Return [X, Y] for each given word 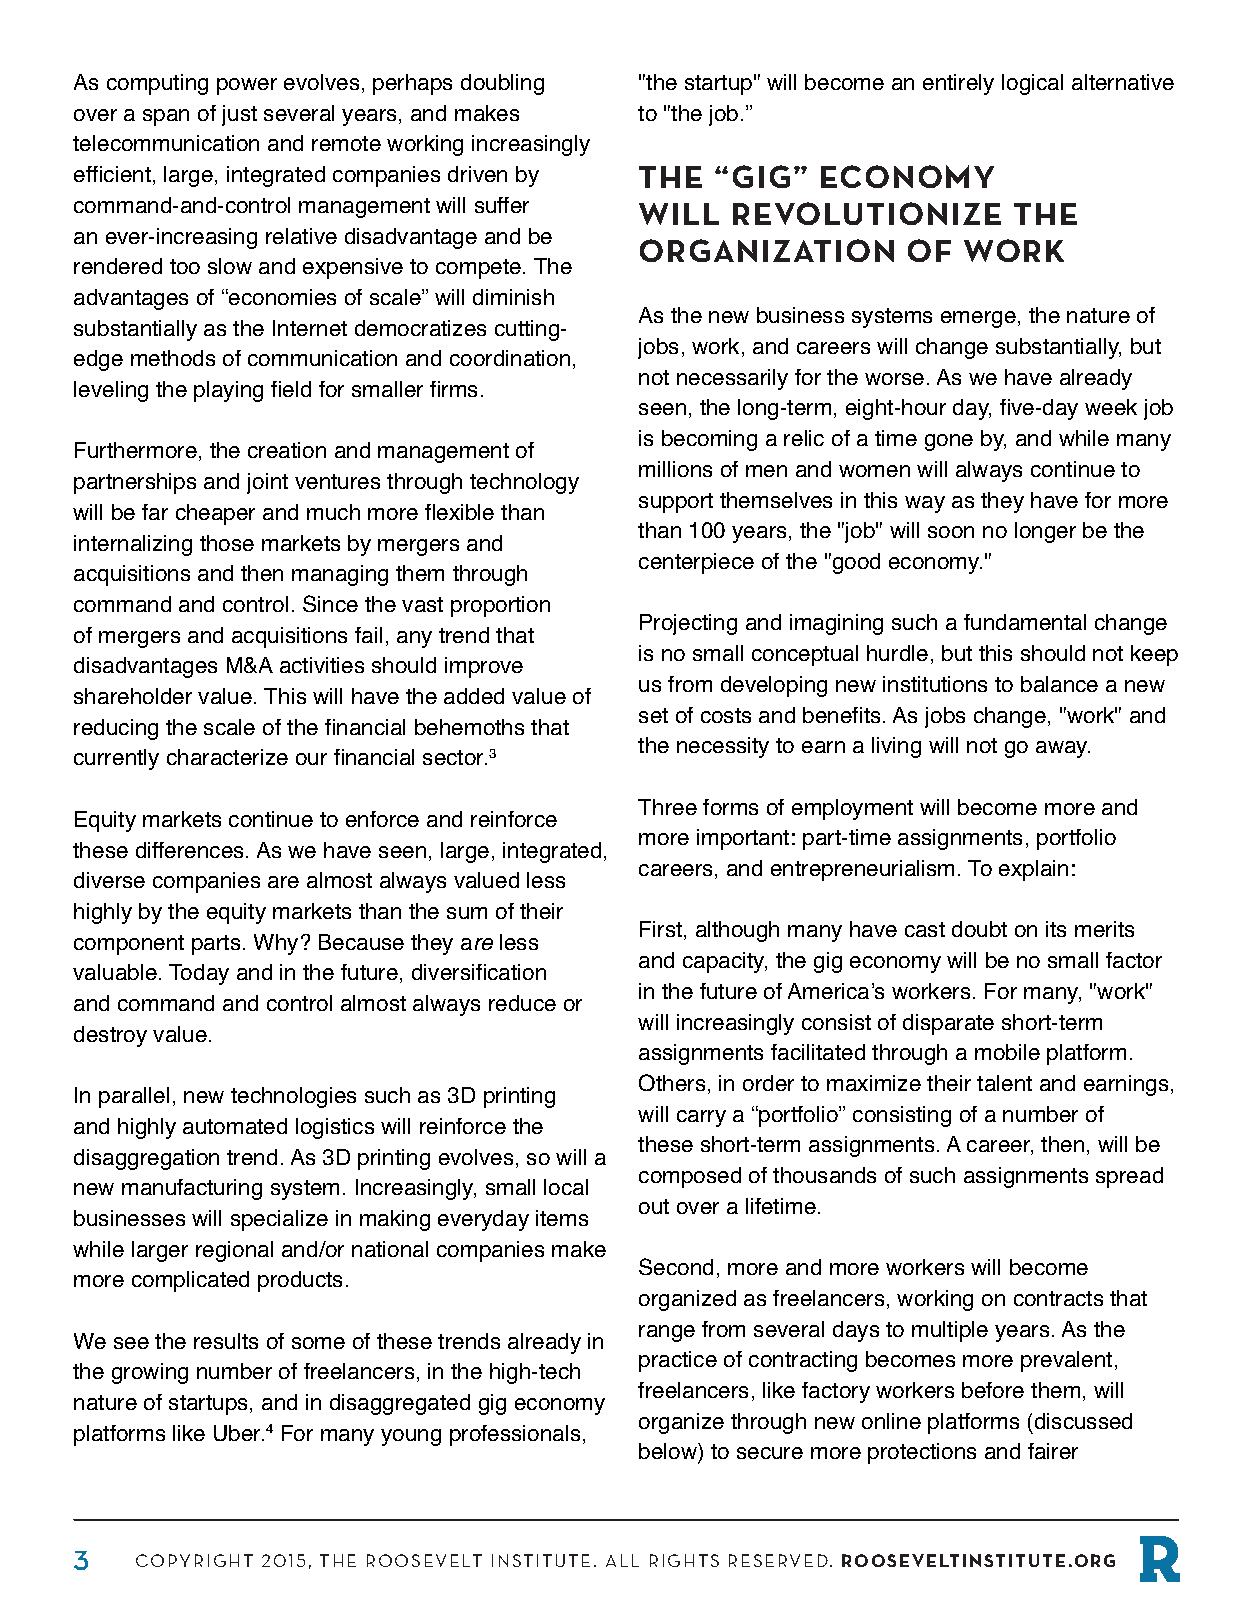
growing [150, 1373]
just [239, 115]
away [1063, 749]
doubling [502, 84]
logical [1032, 84]
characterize [227, 757]
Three [667, 807]
